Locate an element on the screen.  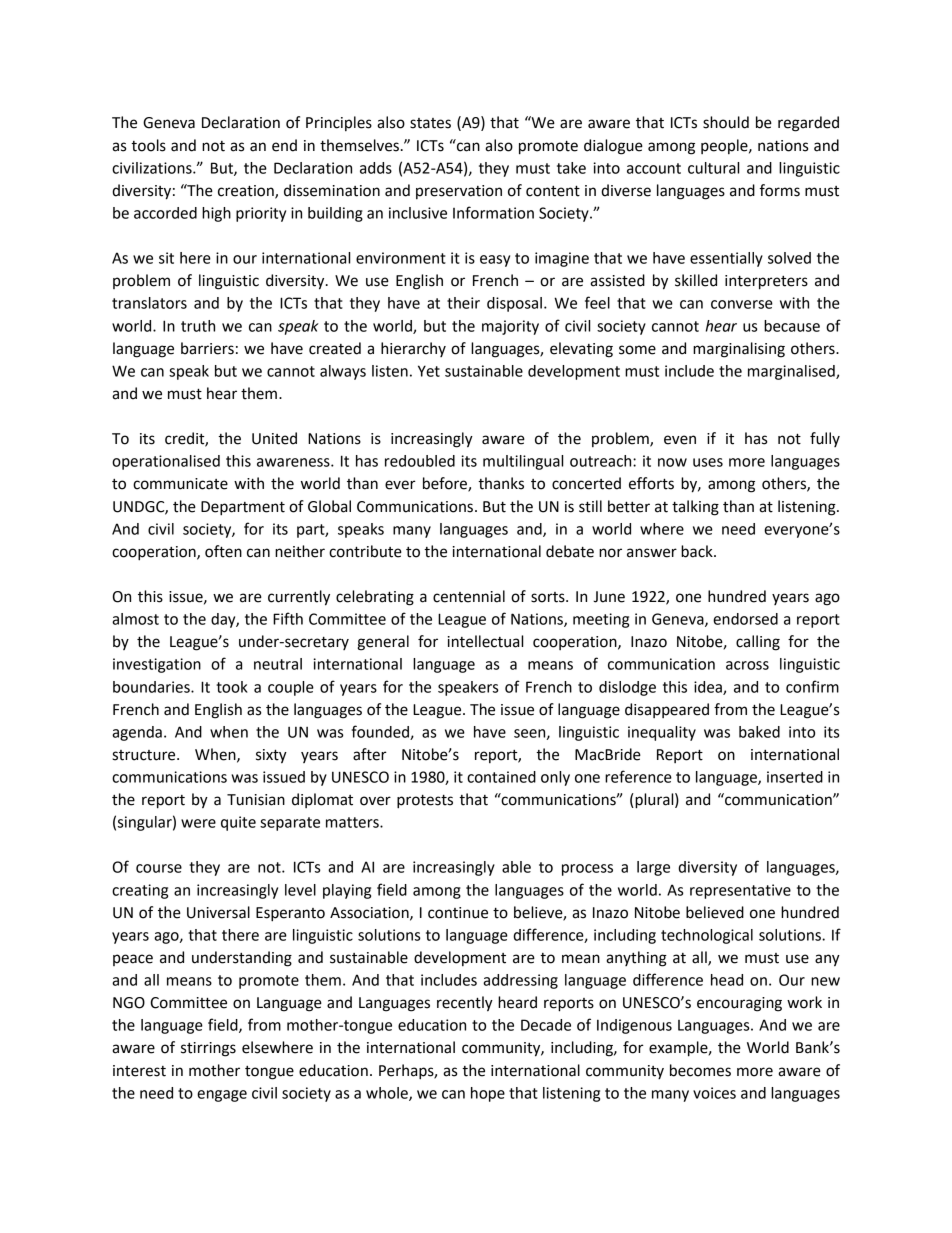
centennial is located at coordinates (469, 596).
